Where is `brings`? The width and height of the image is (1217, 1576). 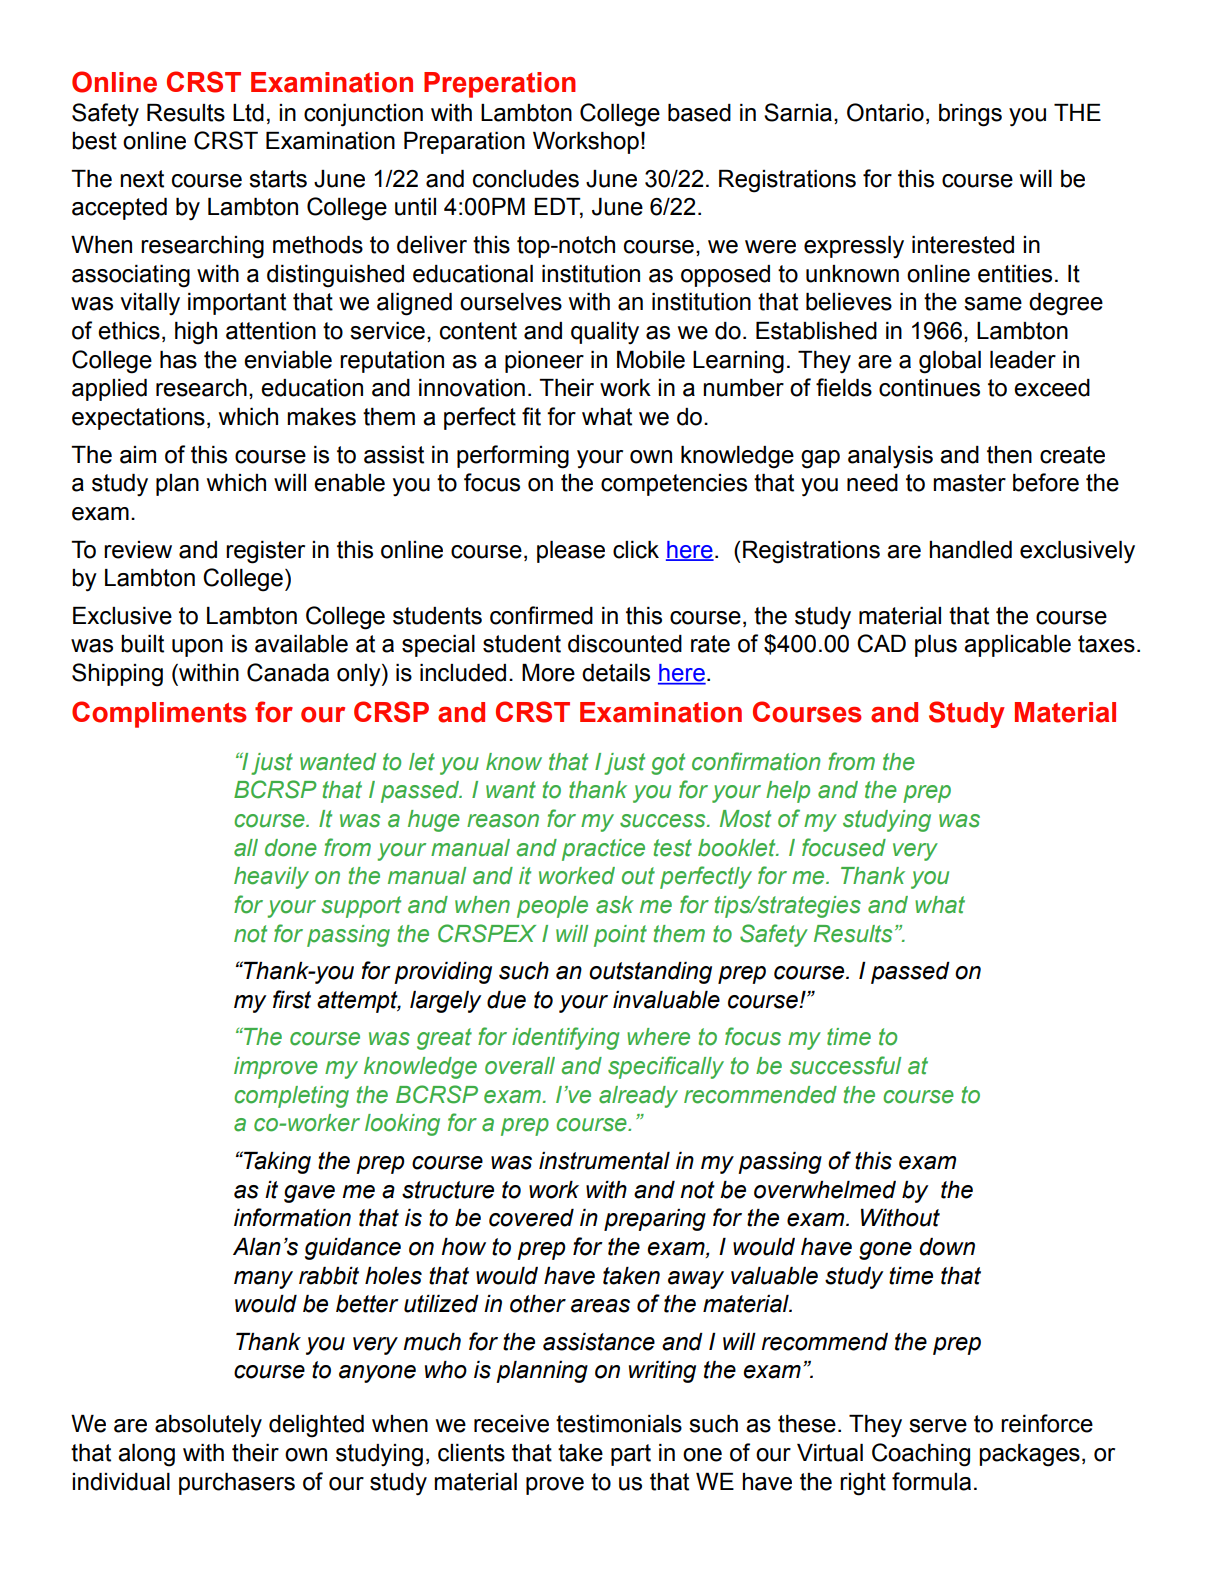 brings is located at coordinates (970, 115).
